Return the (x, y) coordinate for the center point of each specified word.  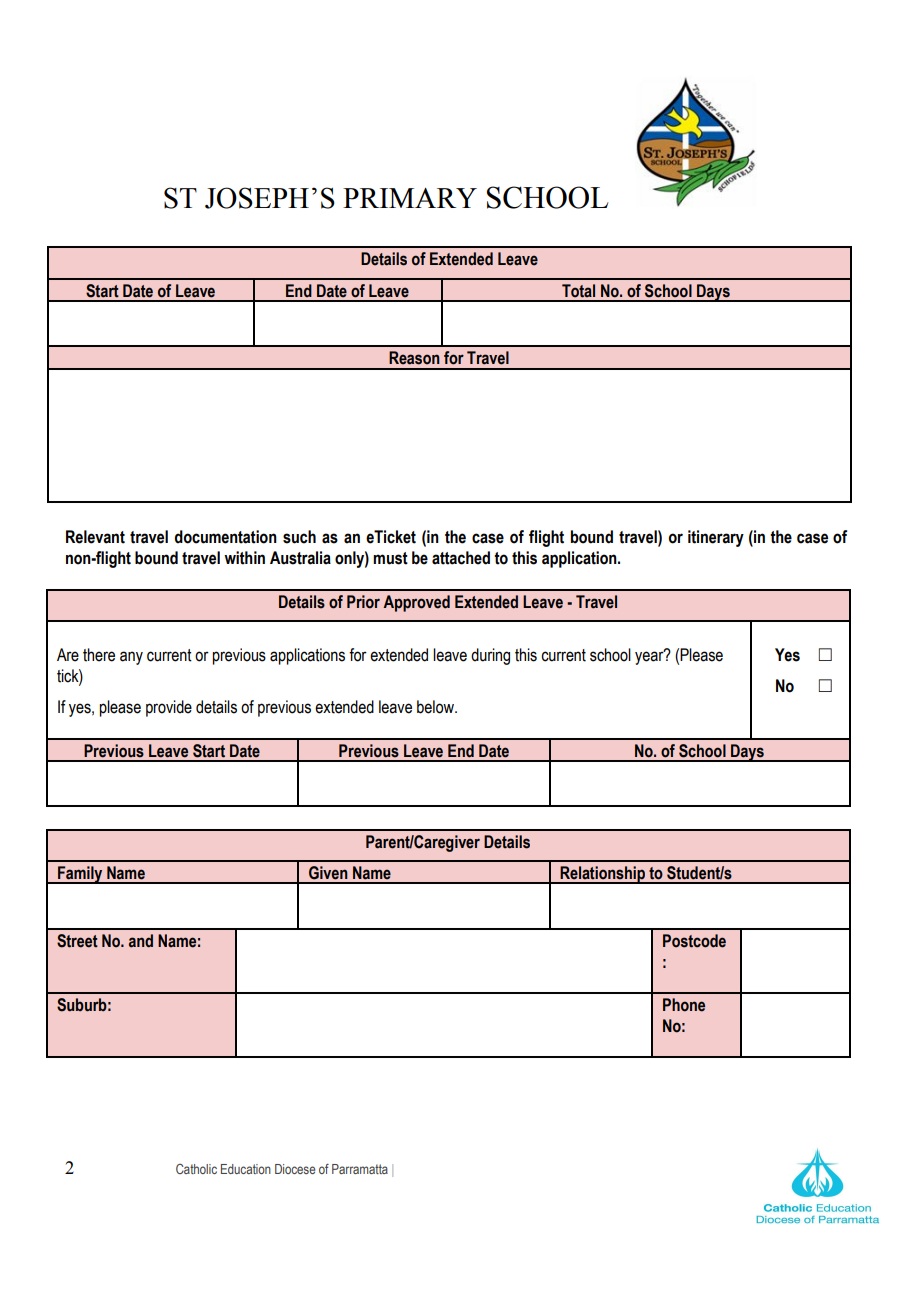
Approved (416, 603)
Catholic (196, 1169)
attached (461, 558)
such (299, 537)
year (650, 657)
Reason (414, 358)
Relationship (603, 875)
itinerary (716, 538)
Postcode (694, 941)
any (131, 658)
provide (169, 708)
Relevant (95, 537)
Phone (684, 1005)
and (141, 941)
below (436, 707)
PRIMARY (410, 198)
